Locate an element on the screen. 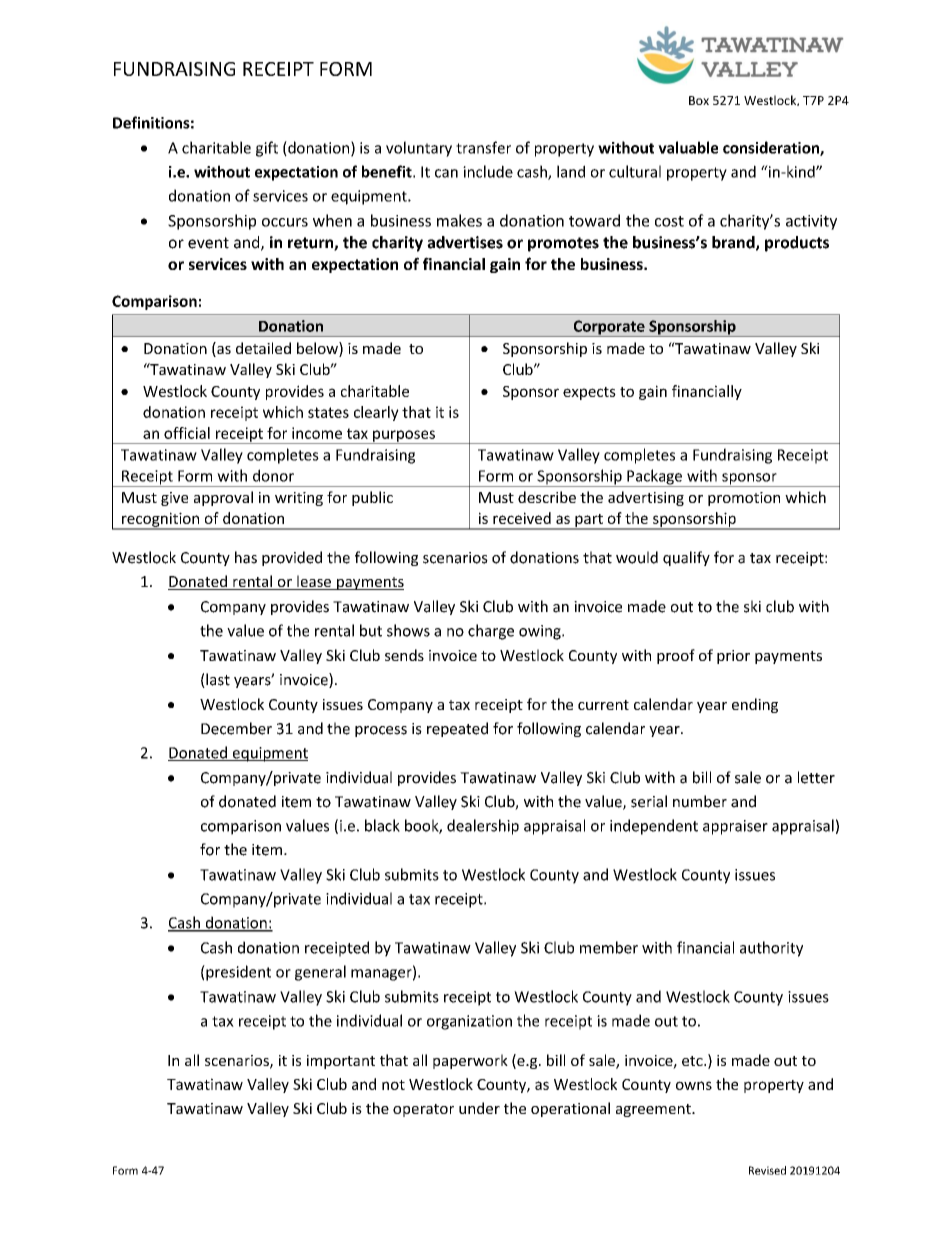  prior is located at coordinates (733, 657).
